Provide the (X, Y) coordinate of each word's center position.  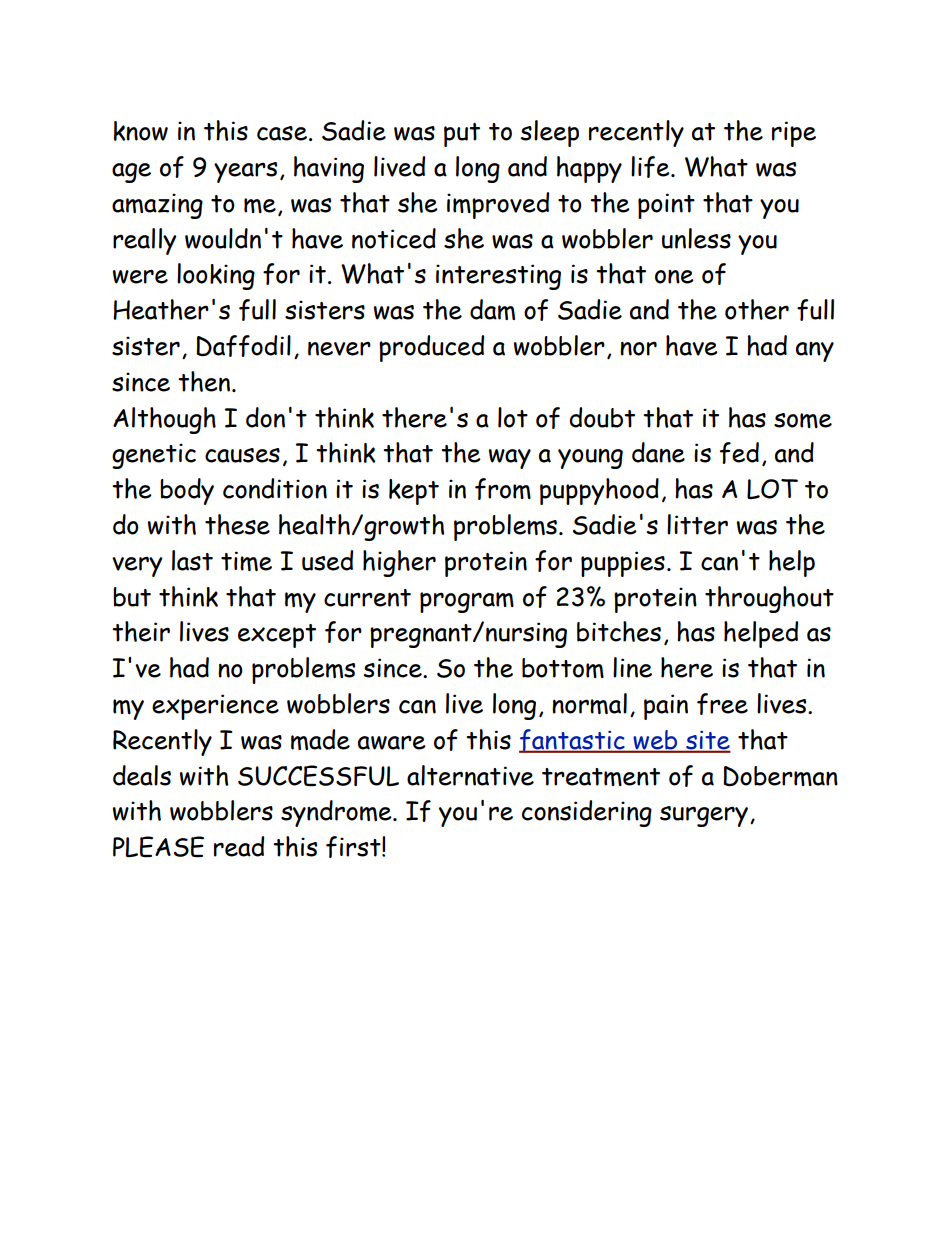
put (462, 135)
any (815, 352)
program (467, 602)
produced (431, 348)
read (239, 846)
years (245, 172)
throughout (769, 599)
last (192, 560)
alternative (470, 775)
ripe (794, 134)
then (204, 381)
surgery (704, 816)
